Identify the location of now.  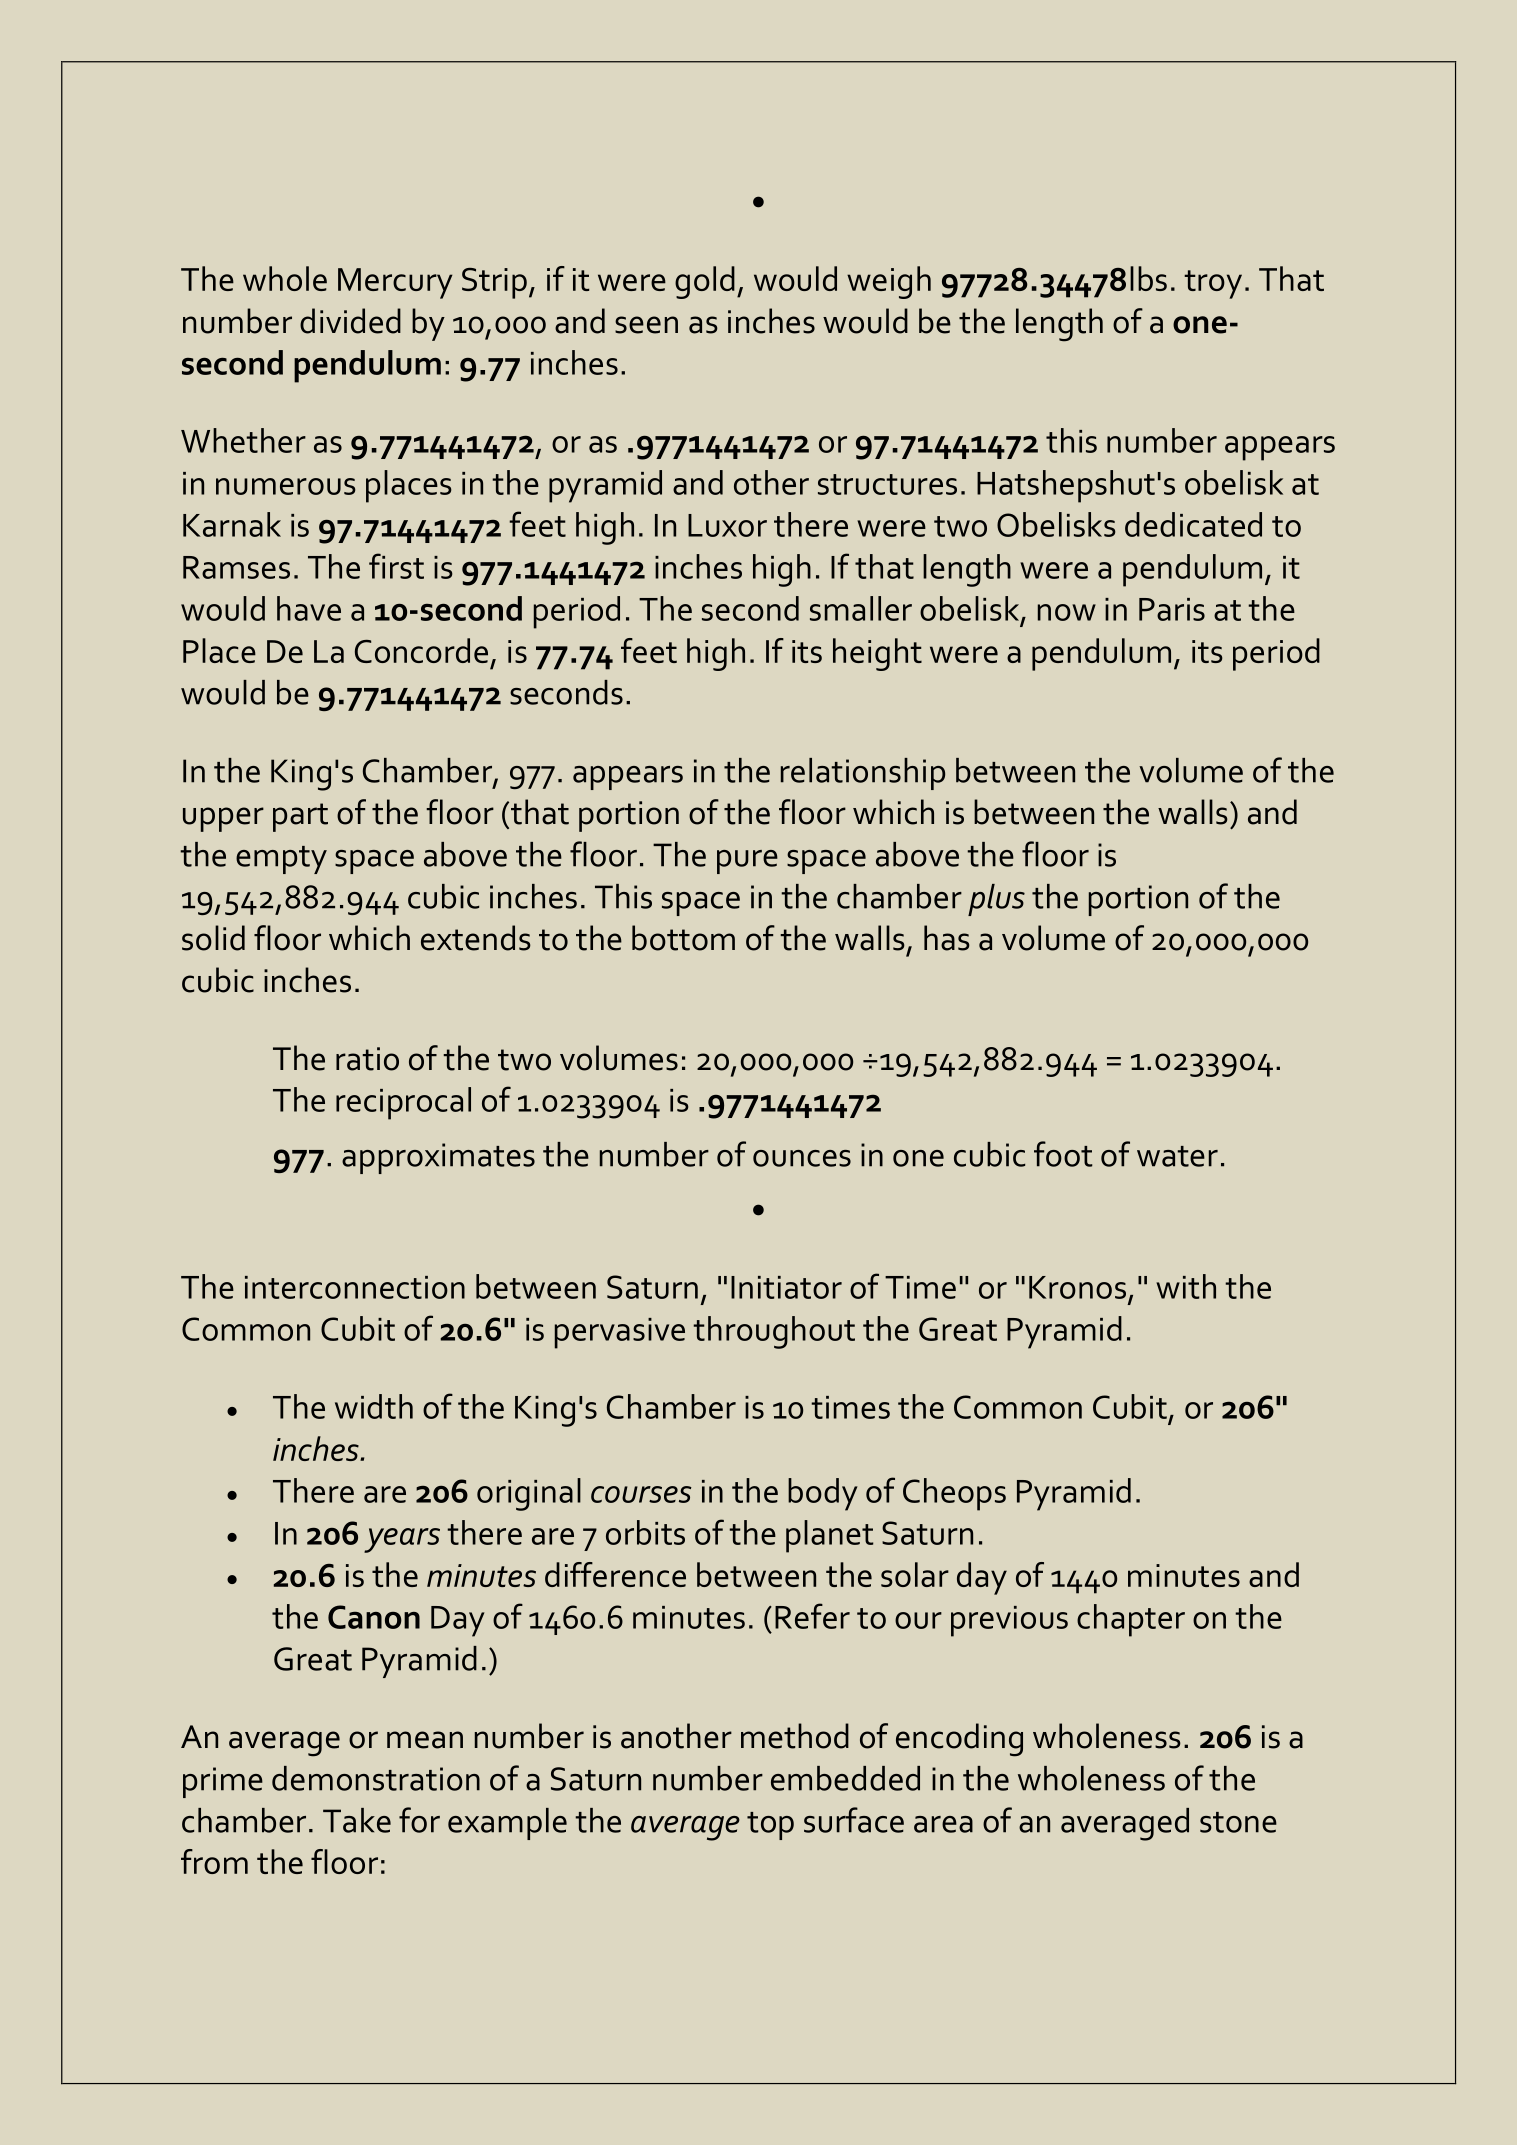
(1067, 612).
